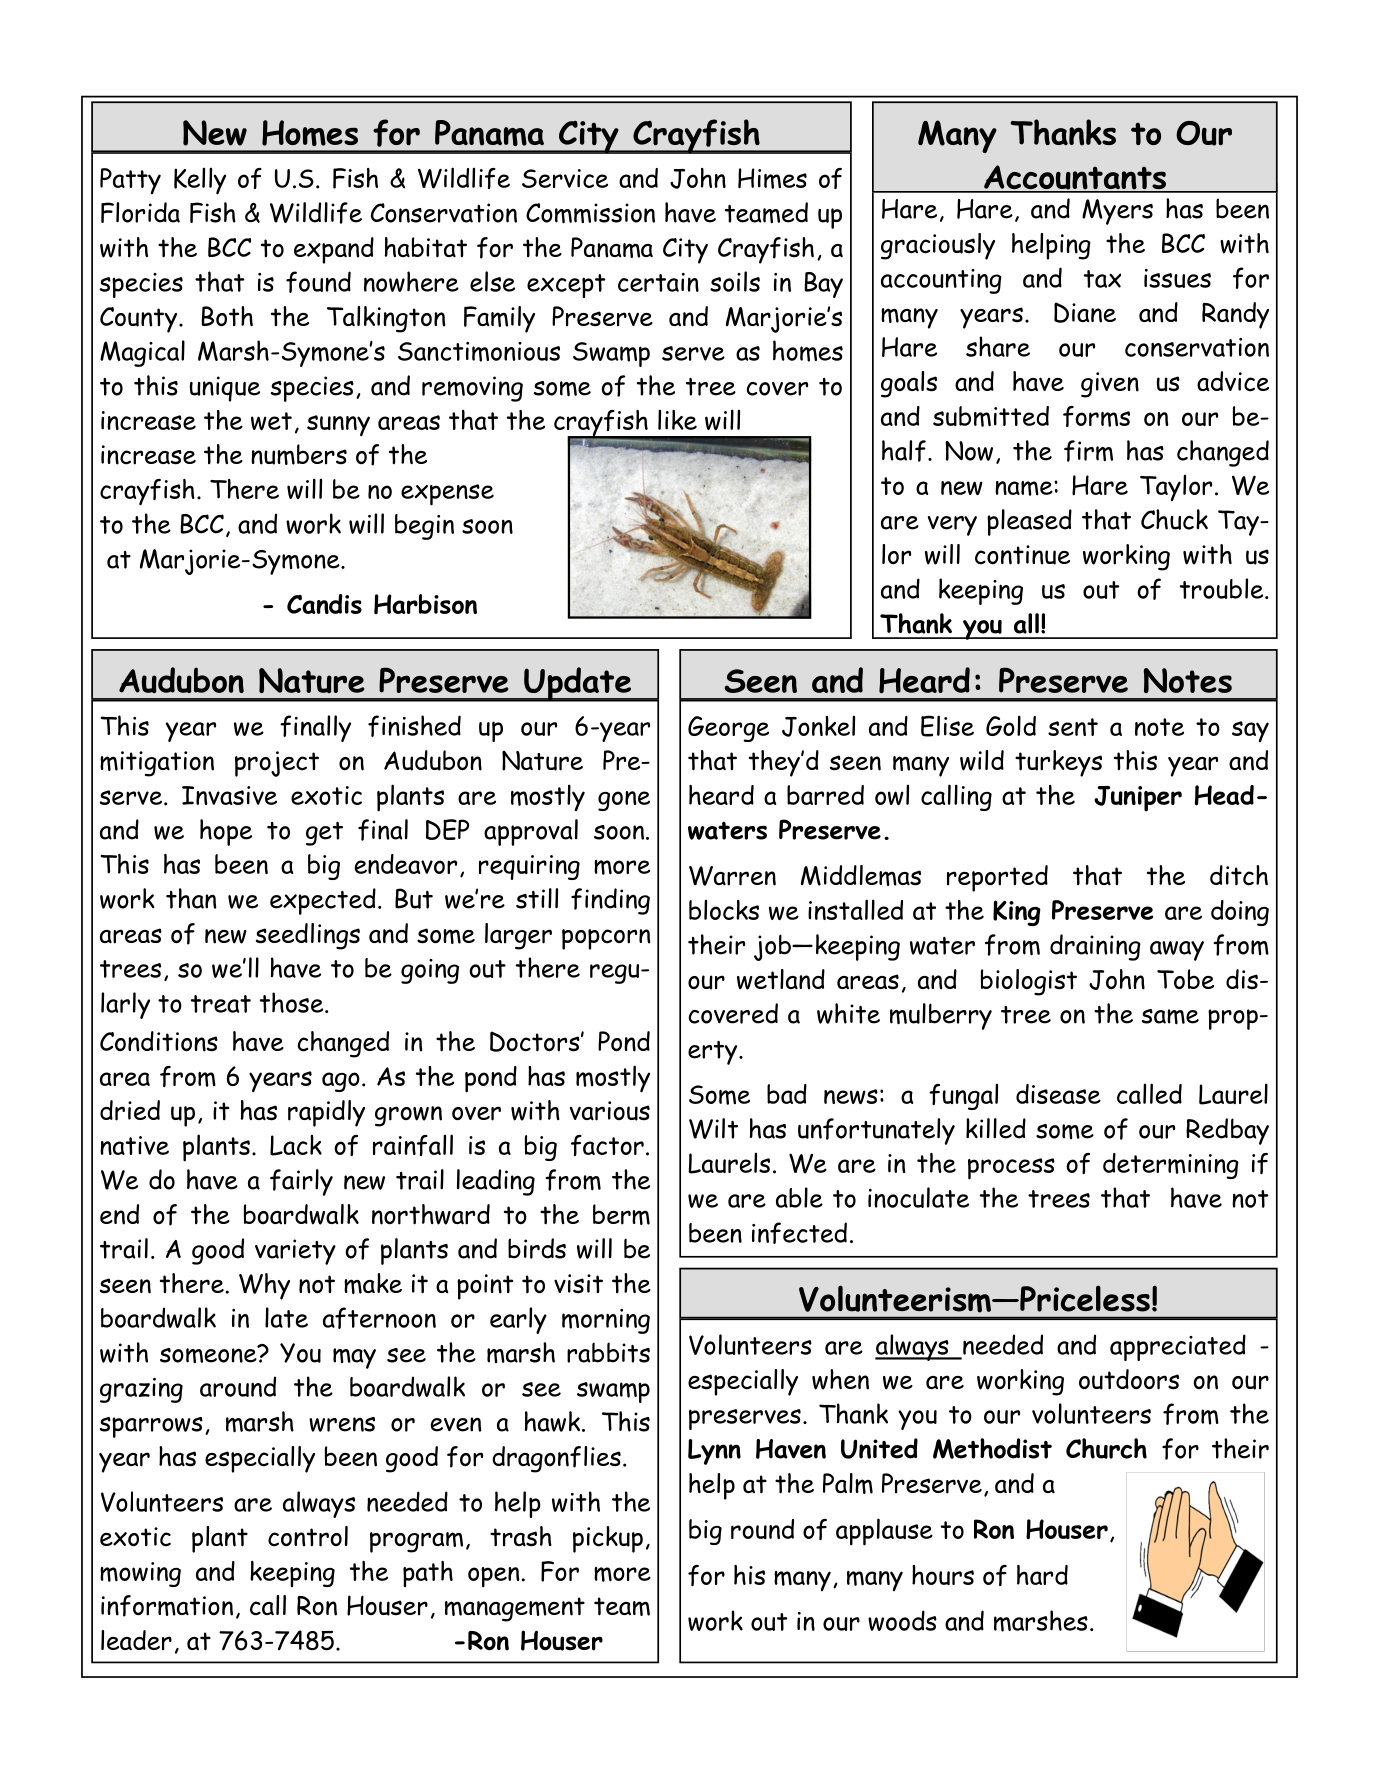 This image has height=1785, width=1379. Describe the element at coordinates (658, 282) in the image. I see `certain` at that location.
